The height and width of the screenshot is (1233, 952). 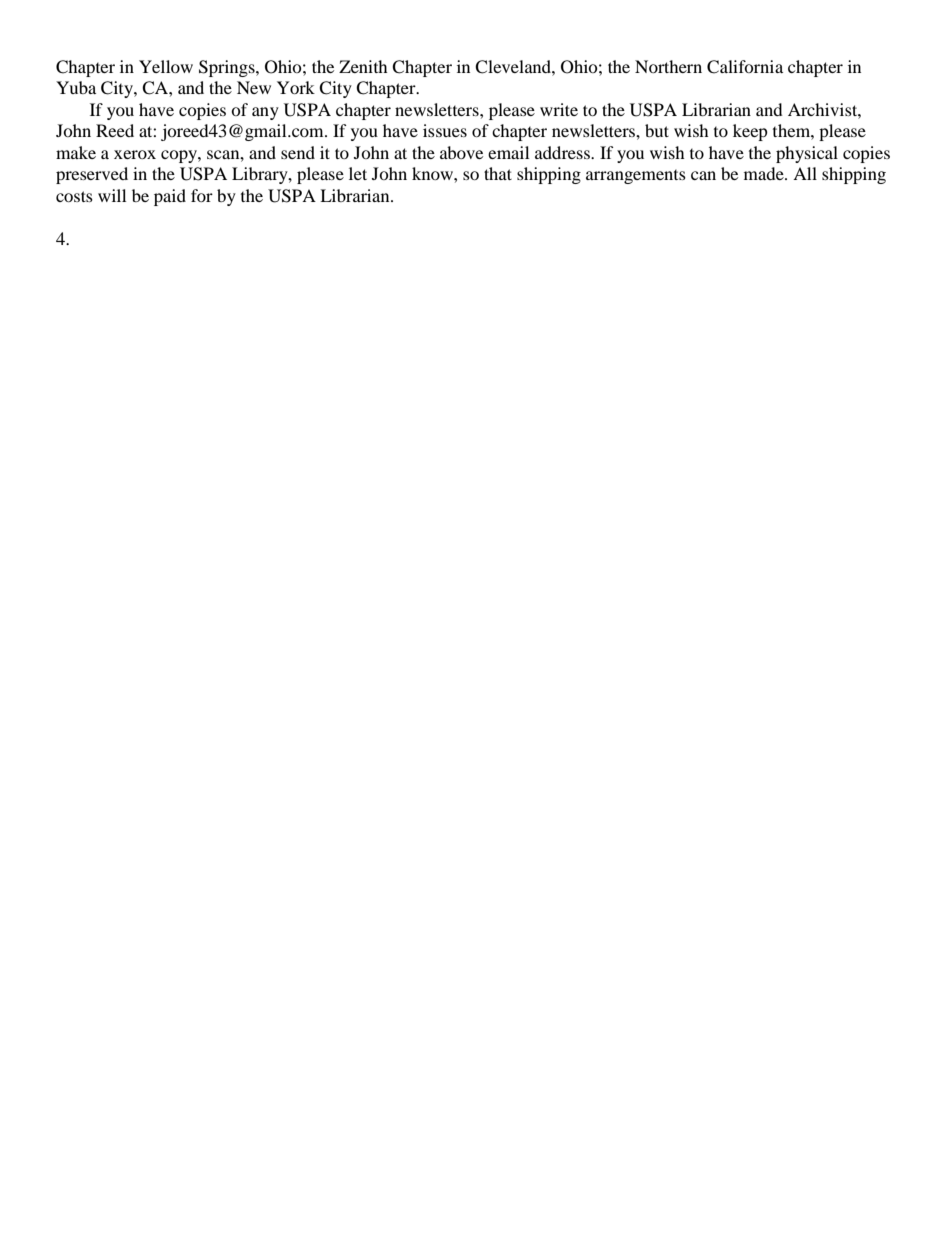 What do you see at coordinates (363, 66) in the screenshot?
I see `Zenith` at bounding box center [363, 66].
